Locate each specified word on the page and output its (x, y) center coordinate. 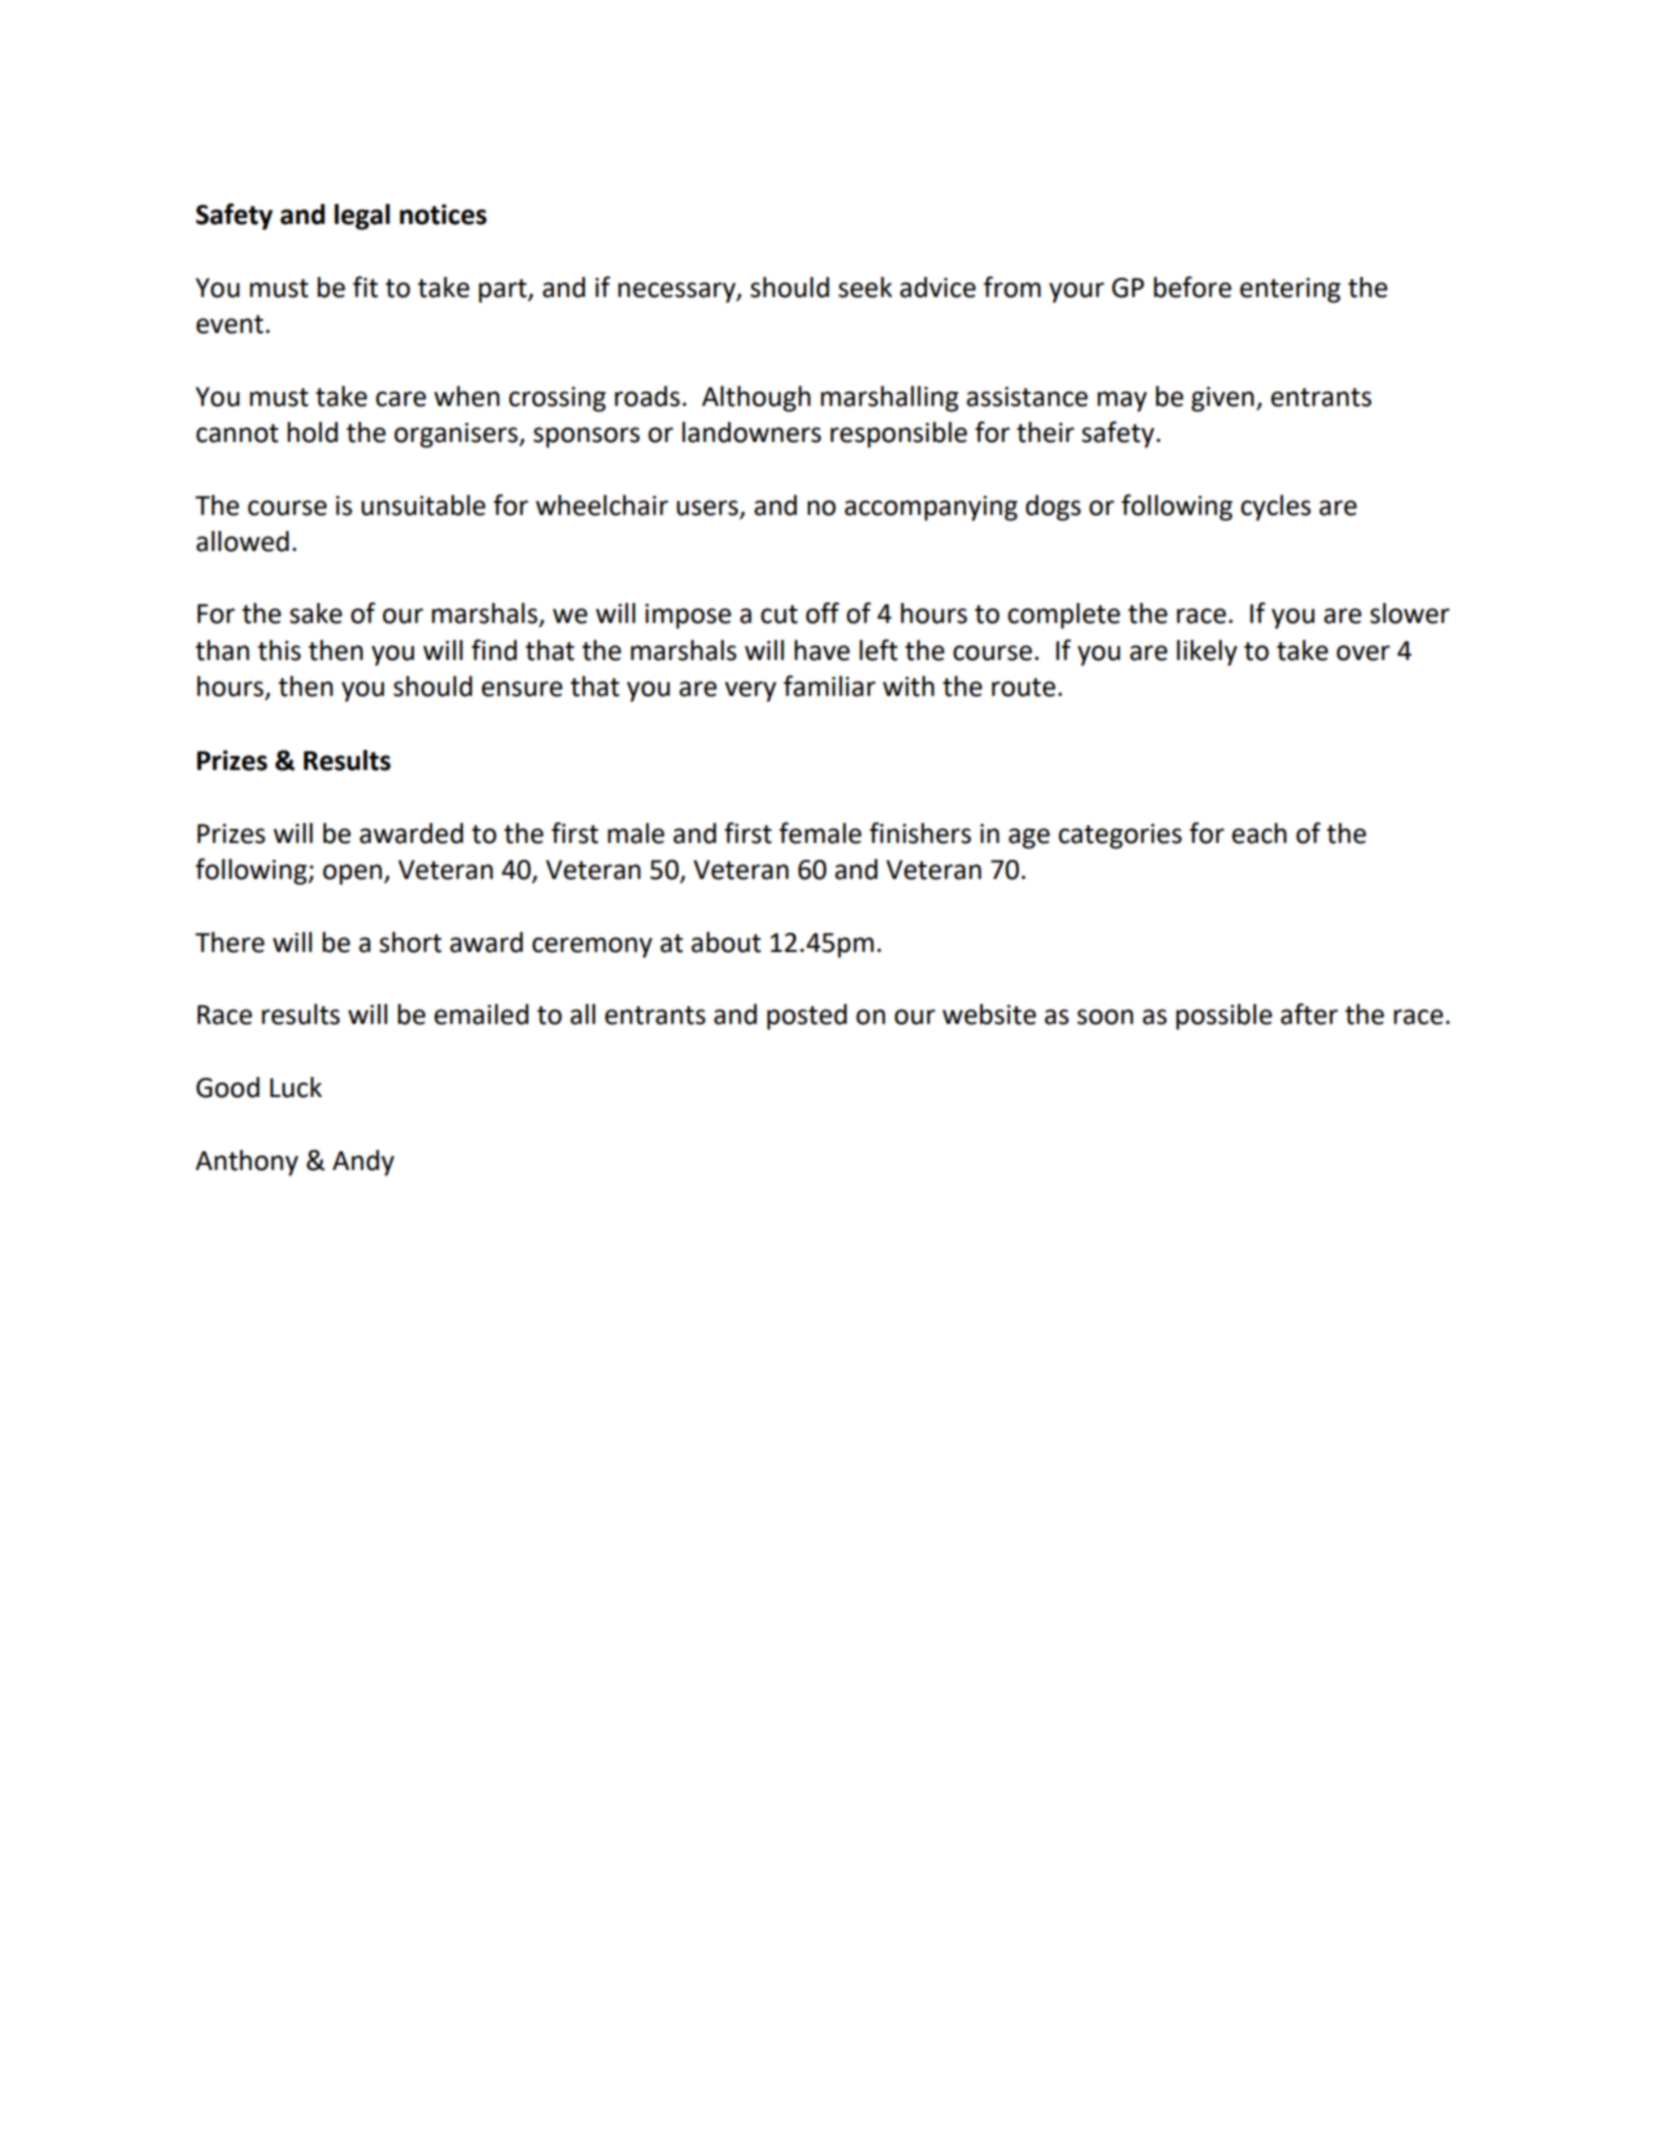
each (1259, 833)
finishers (920, 833)
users (709, 509)
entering (1290, 290)
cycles (1276, 508)
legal (362, 217)
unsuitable (423, 505)
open (352, 874)
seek (865, 287)
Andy (363, 1163)
